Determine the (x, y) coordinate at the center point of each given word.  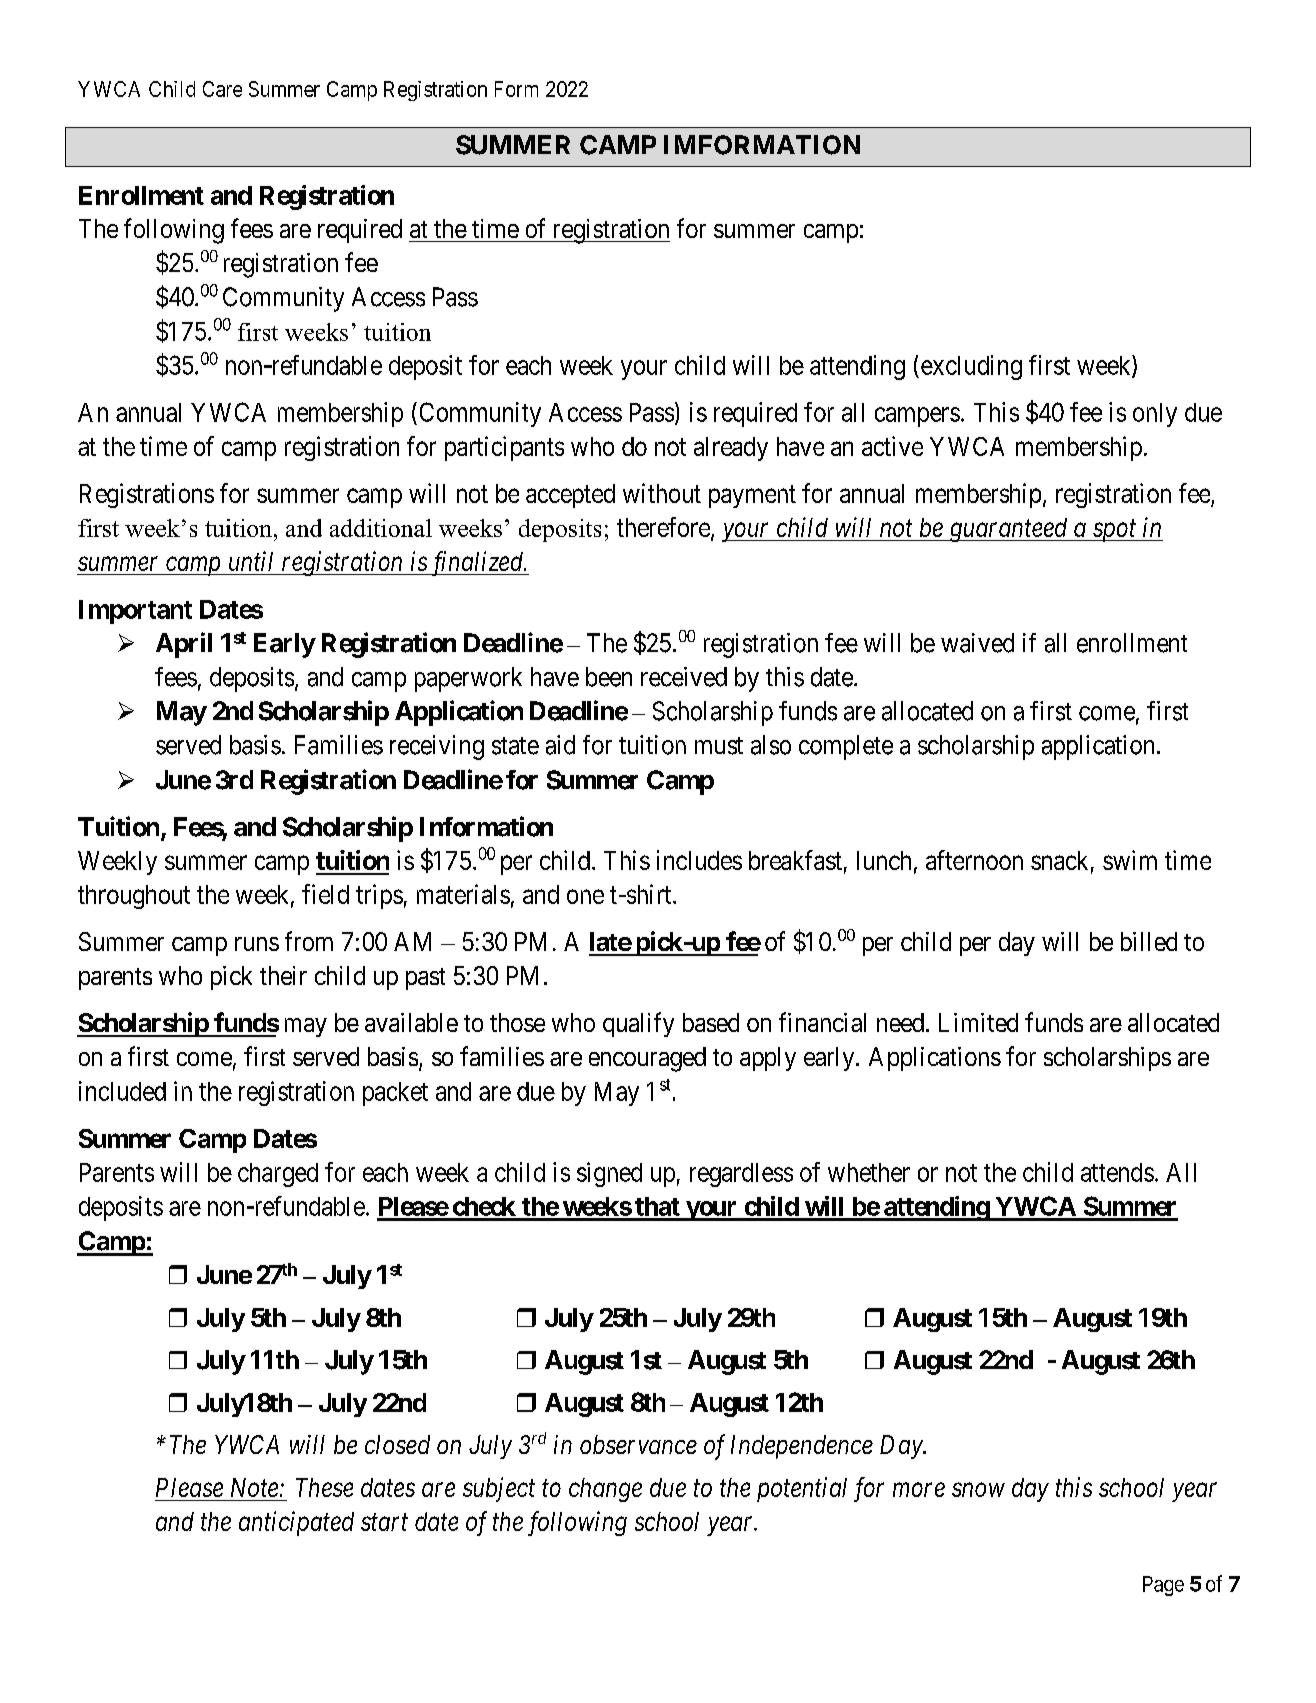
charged (278, 1175)
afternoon (974, 860)
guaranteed (1008, 530)
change (605, 1490)
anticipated (296, 1523)
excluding (970, 367)
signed (609, 1174)
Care (222, 89)
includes (699, 860)
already (731, 449)
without (662, 493)
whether (869, 1172)
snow (978, 1490)
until (251, 561)
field (325, 894)
